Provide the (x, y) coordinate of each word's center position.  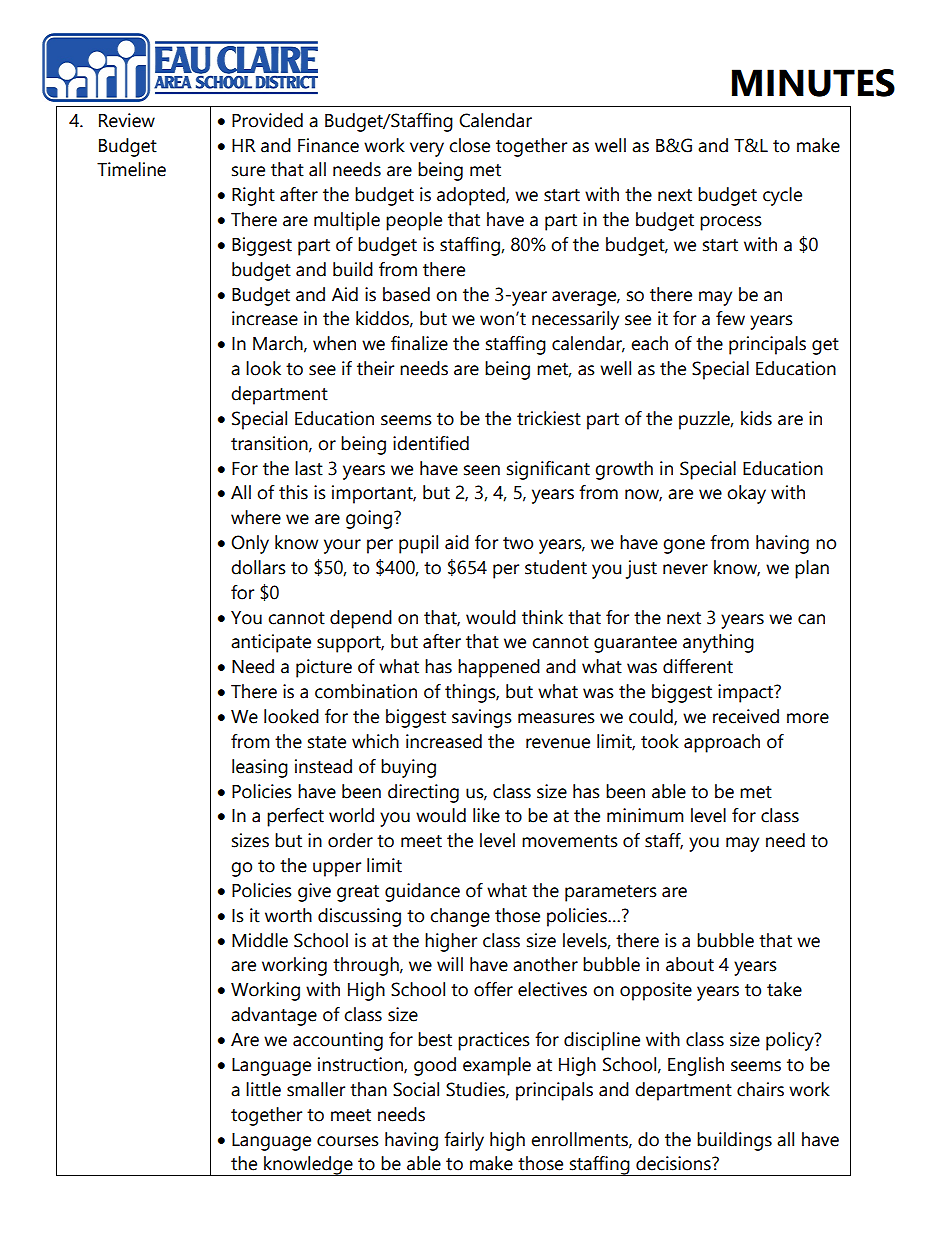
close (469, 145)
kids (756, 418)
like (486, 815)
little (263, 1089)
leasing (260, 768)
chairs (760, 1089)
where (256, 517)
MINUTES (813, 83)
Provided (267, 120)
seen (482, 470)
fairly (464, 1141)
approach (722, 743)
